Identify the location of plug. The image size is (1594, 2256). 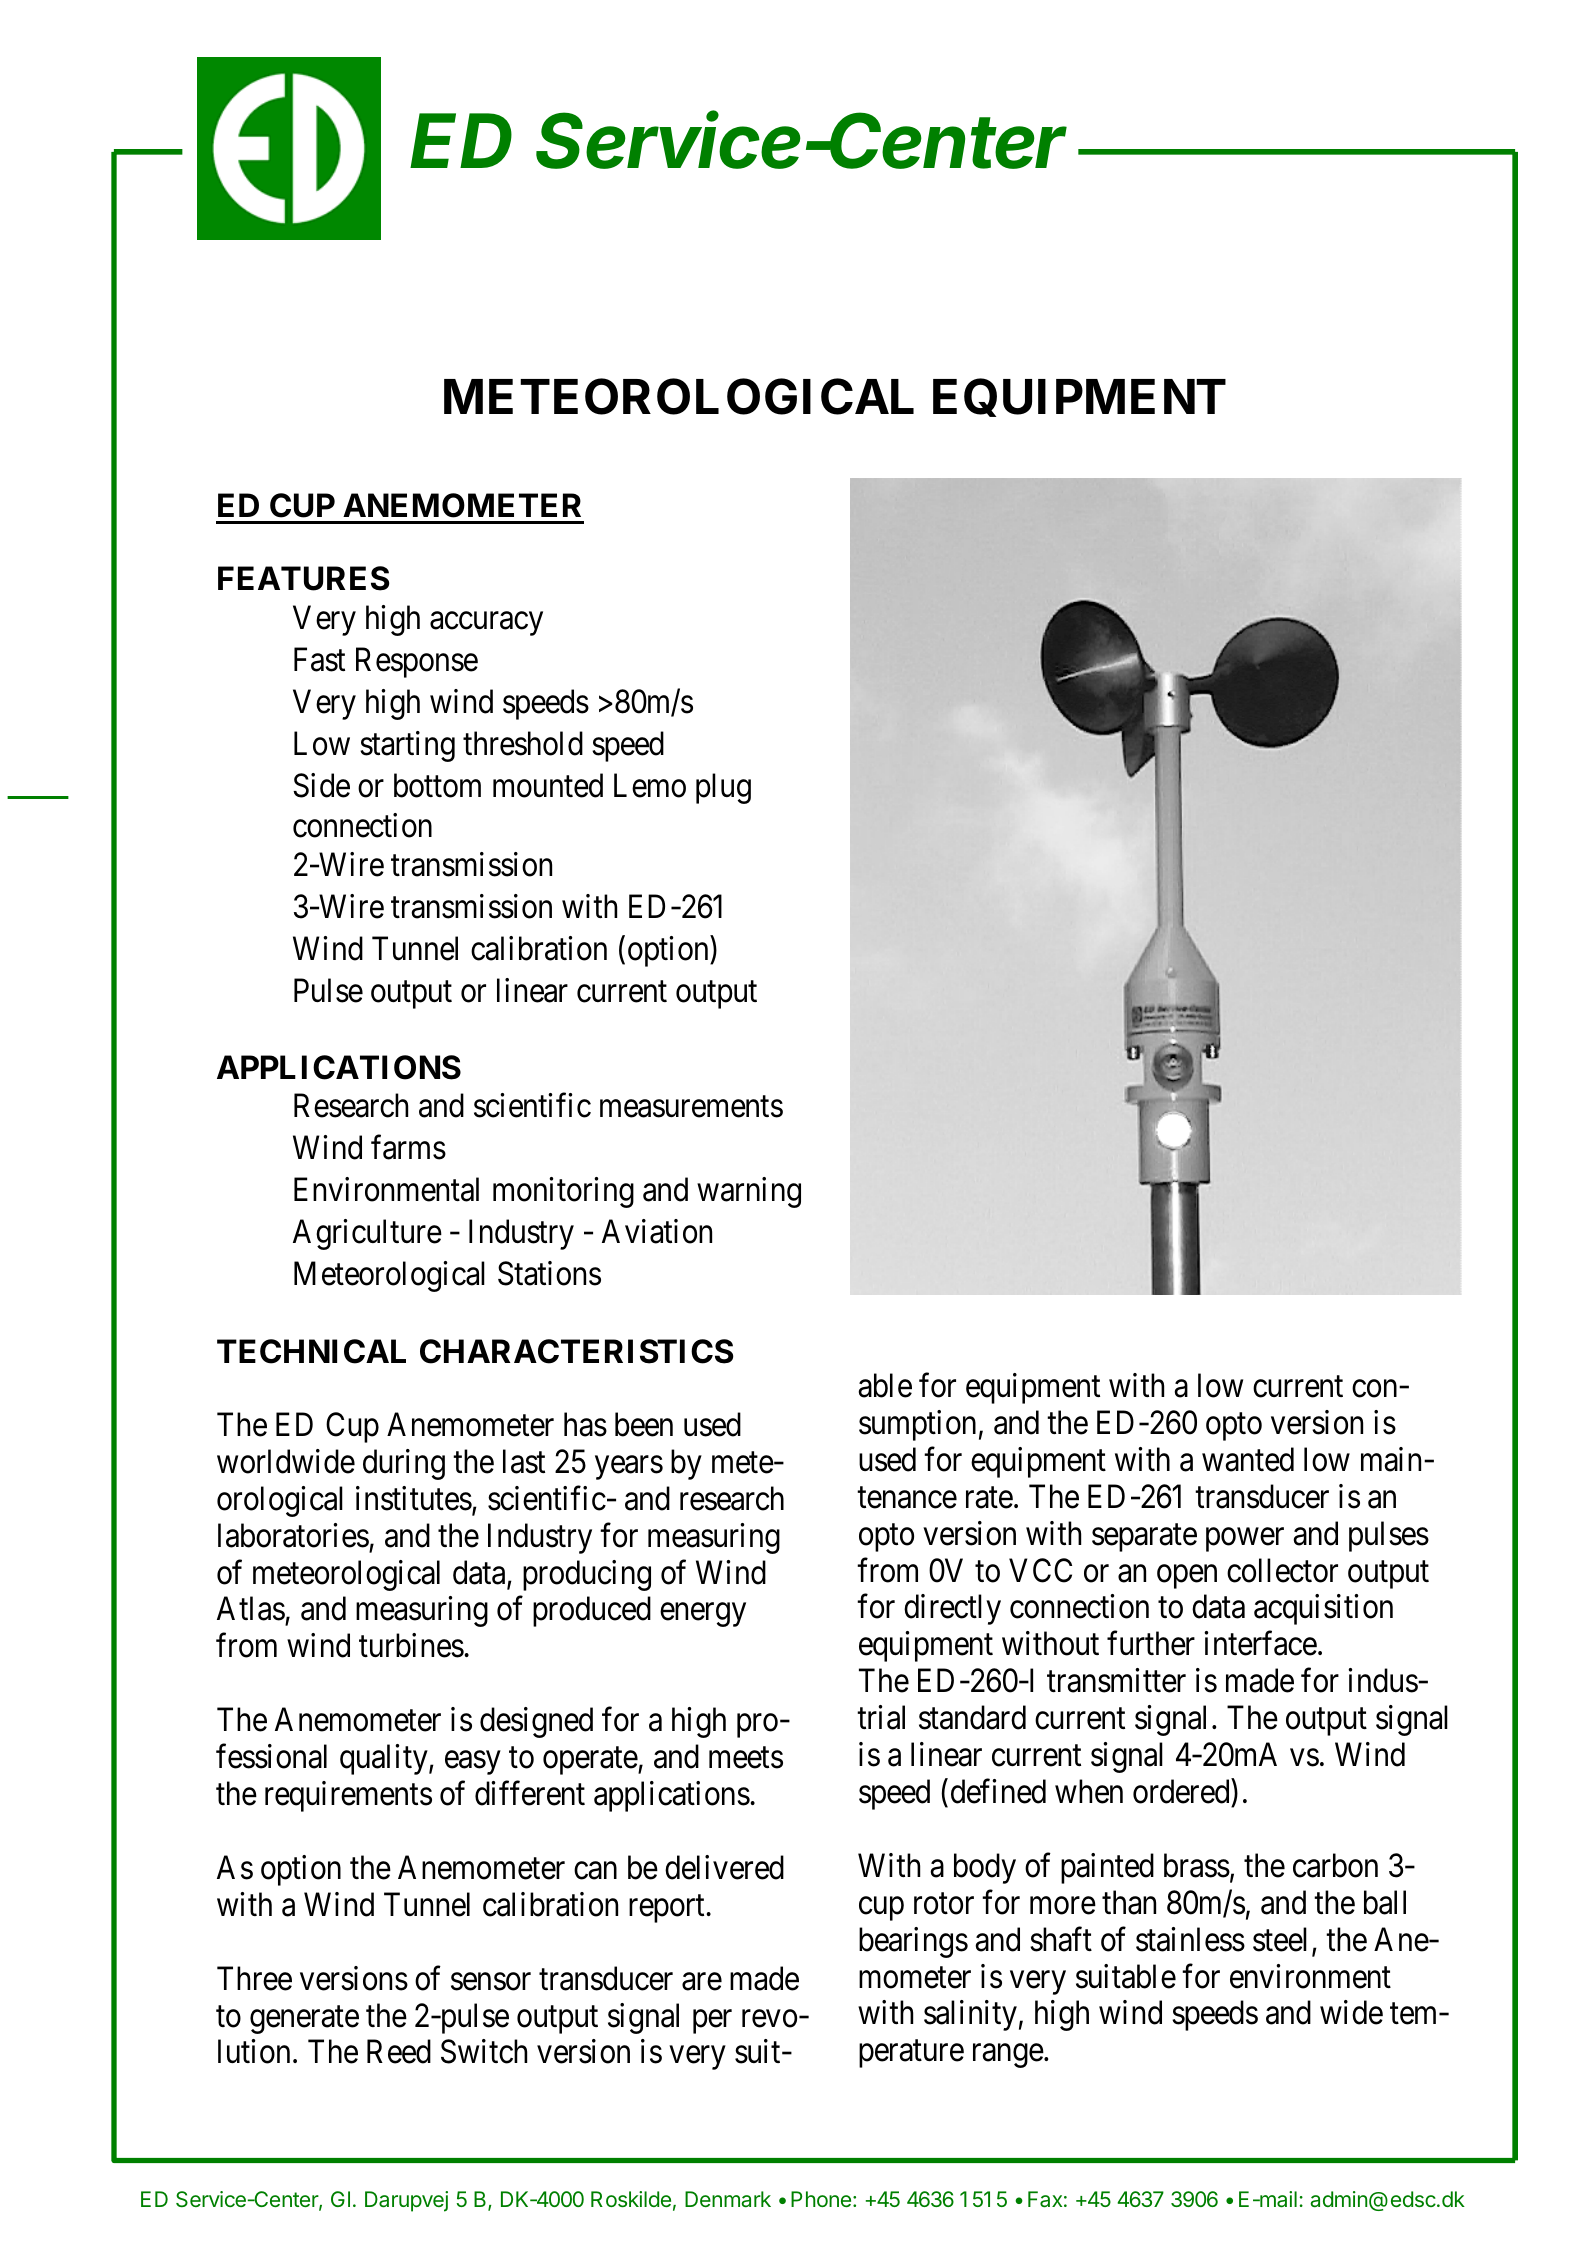
(723, 788).
